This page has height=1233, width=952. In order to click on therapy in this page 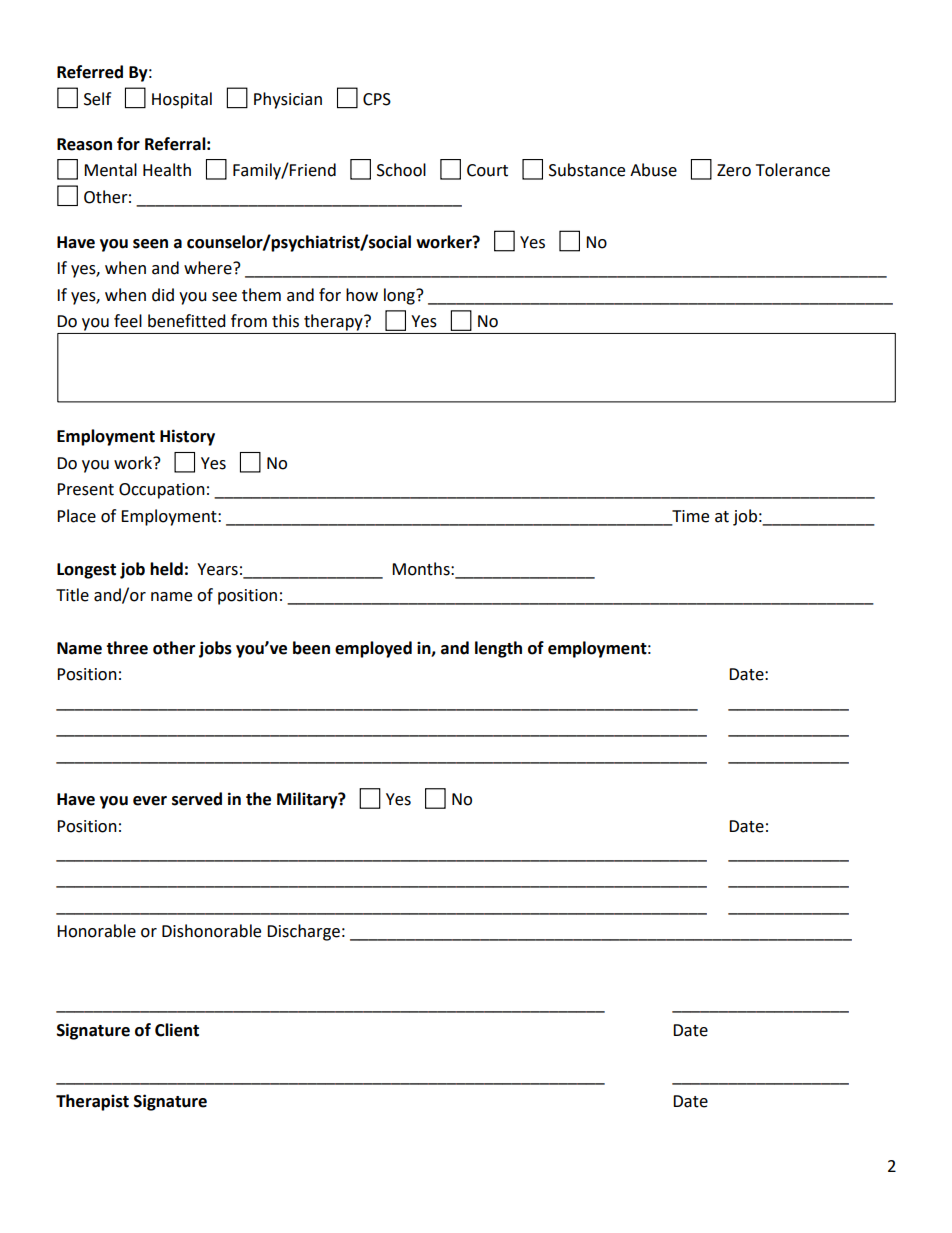, I will do `click(334, 322)`.
